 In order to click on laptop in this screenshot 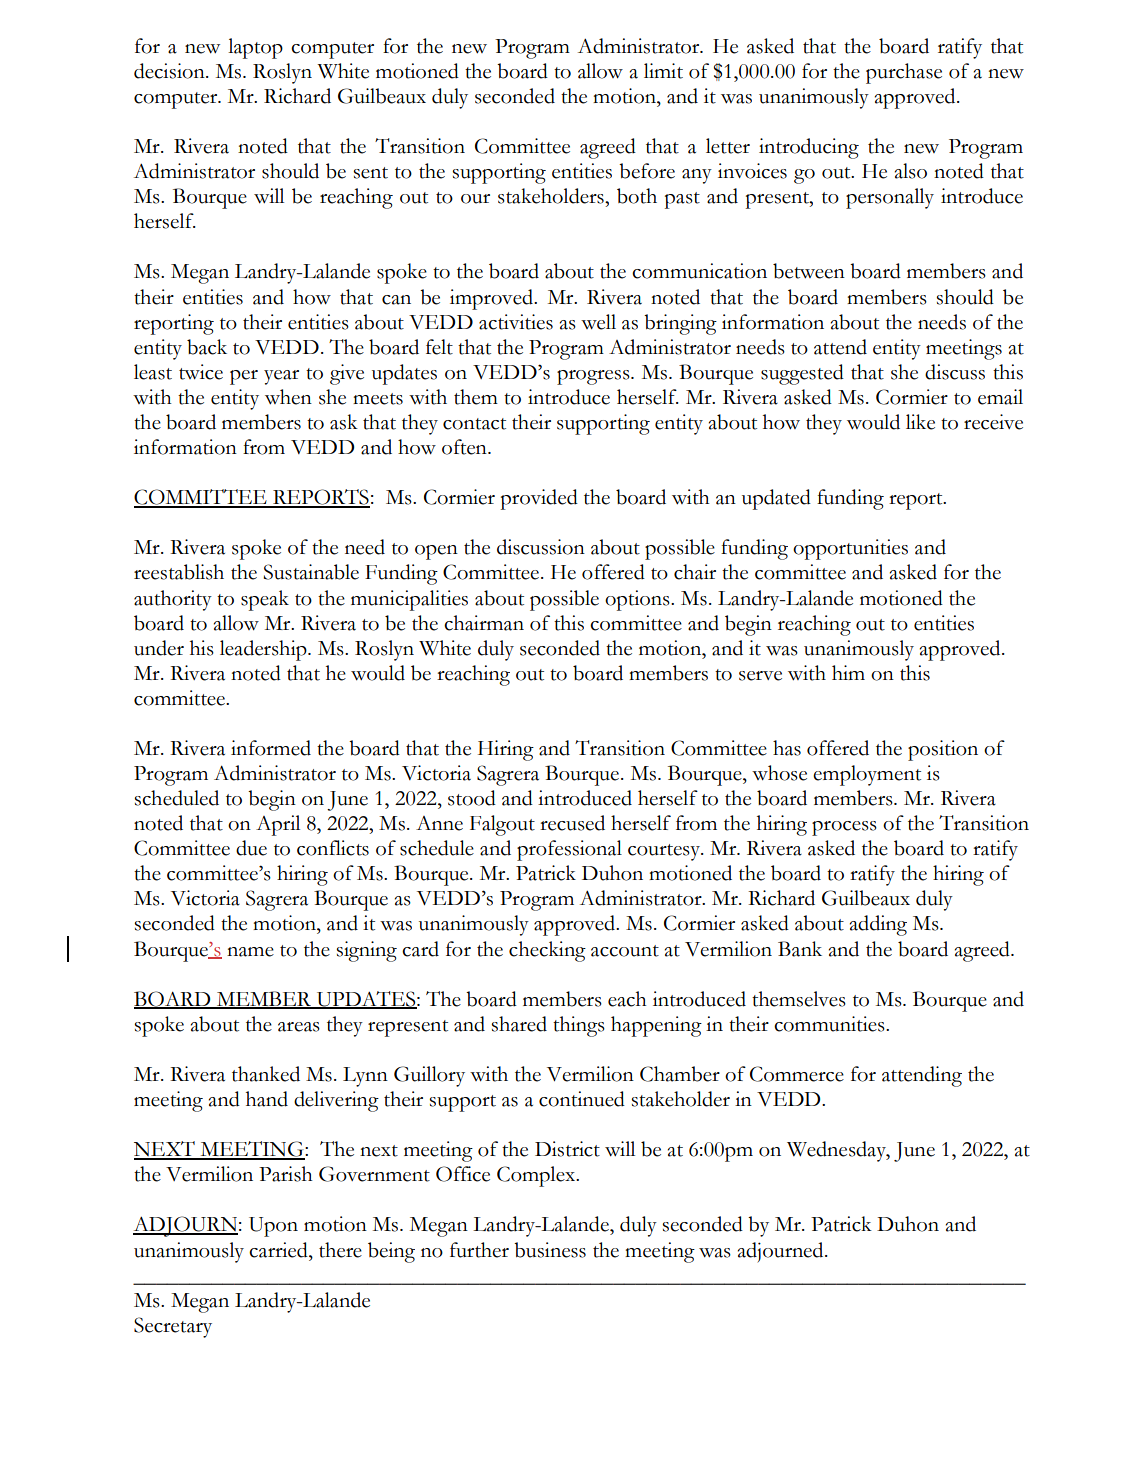, I will do `click(255, 48)`.
